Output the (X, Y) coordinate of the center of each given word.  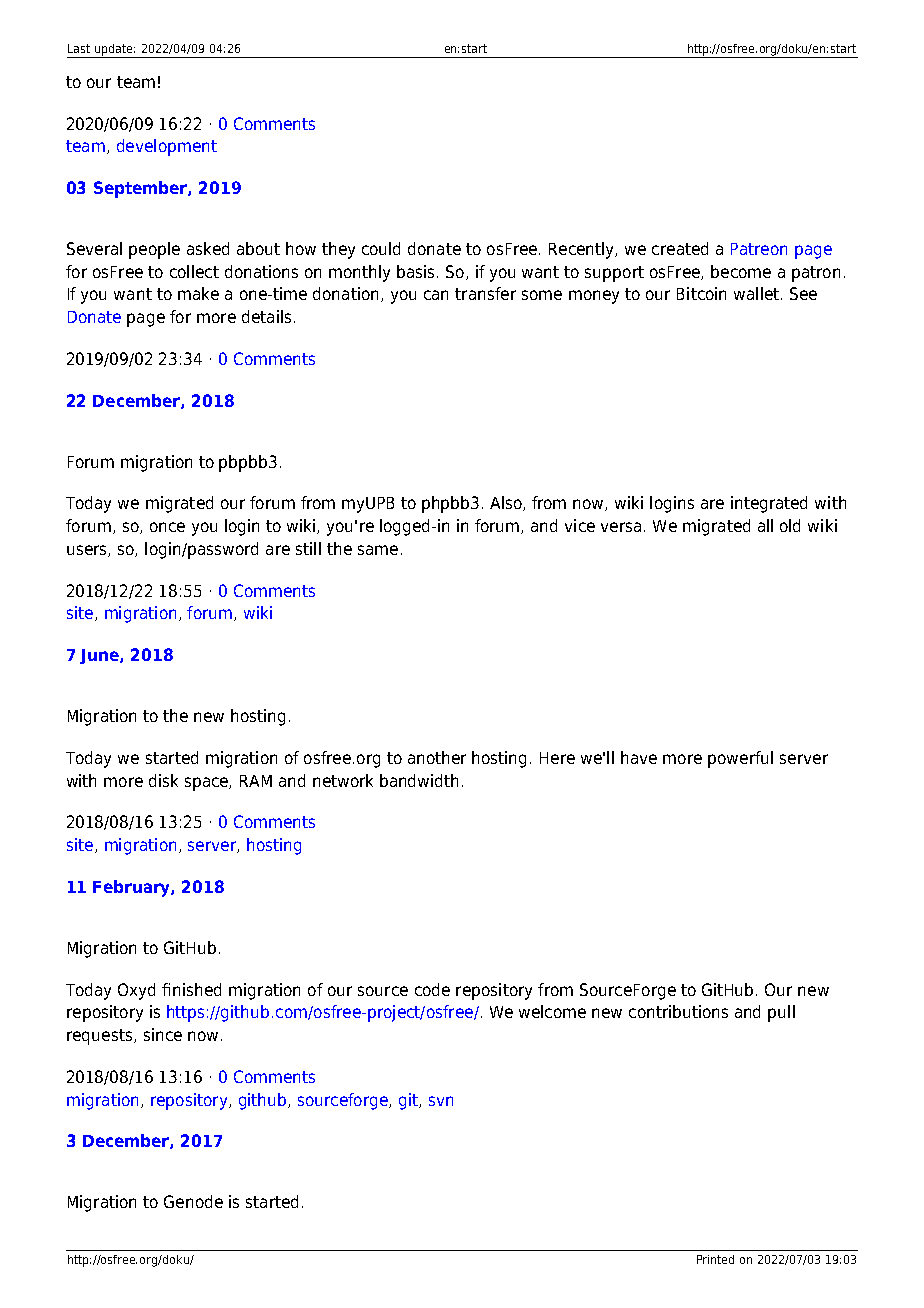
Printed (715, 1259)
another (437, 757)
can (436, 295)
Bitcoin (701, 293)
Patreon (759, 249)
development (167, 147)
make (198, 293)
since (163, 1034)
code (432, 989)
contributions (678, 1011)
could (381, 248)
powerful (740, 759)
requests (99, 1037)
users (88, 551)
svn (441, 1101)
